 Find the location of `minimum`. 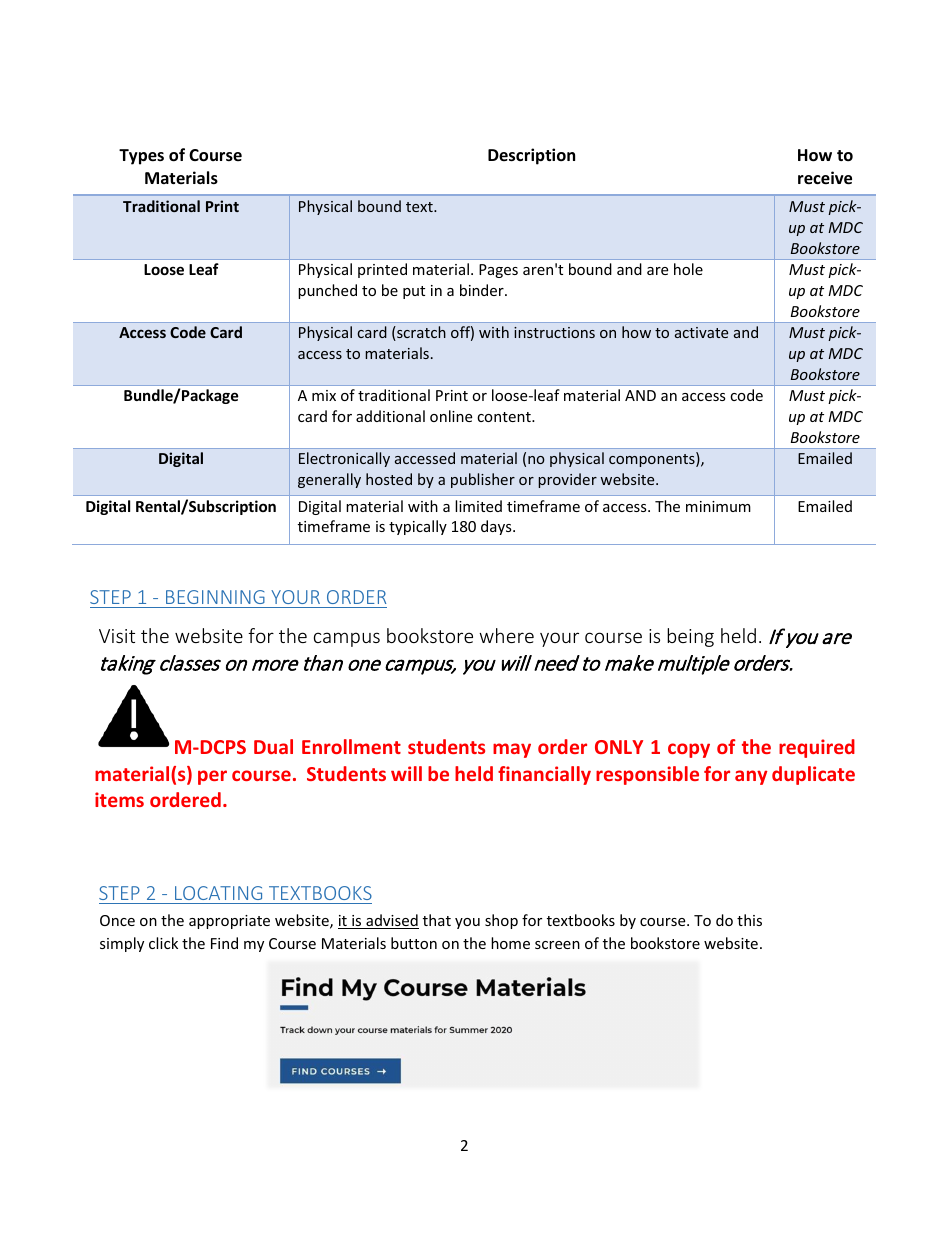

minimum is located at coordinates (718, 506).
